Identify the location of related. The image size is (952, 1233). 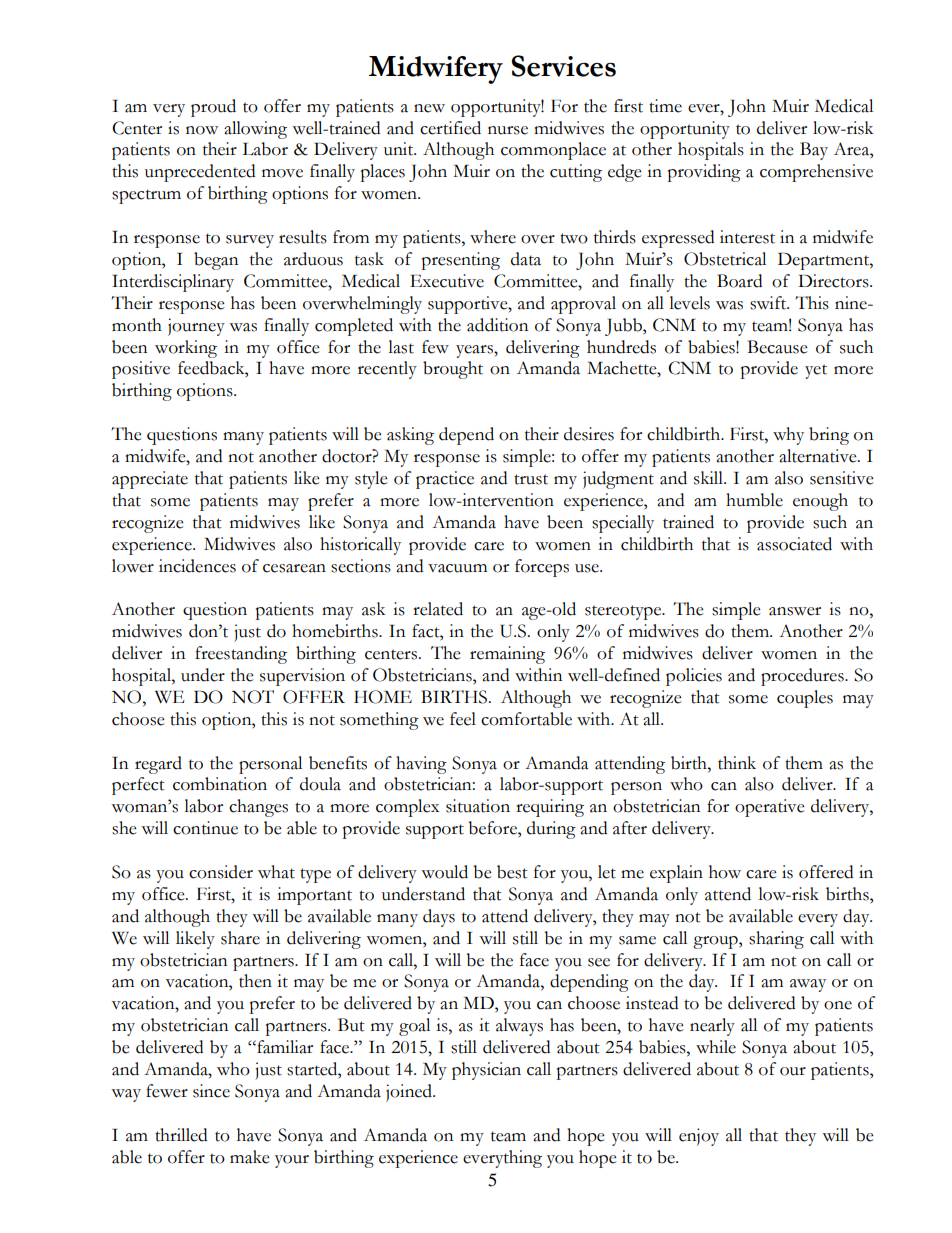
(438, 609).
